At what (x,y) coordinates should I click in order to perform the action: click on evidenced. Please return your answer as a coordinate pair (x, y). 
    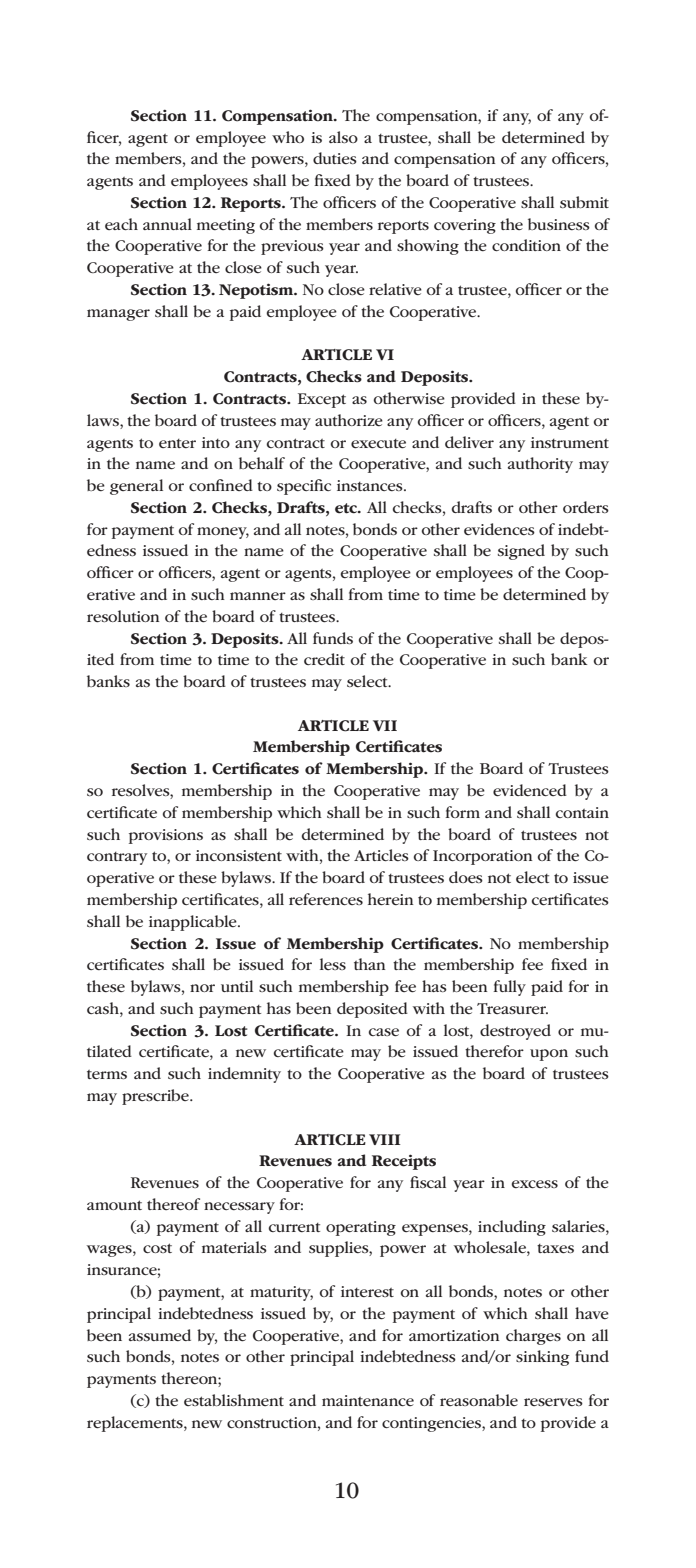
    Looking at the image, I should click on (530, 790).
